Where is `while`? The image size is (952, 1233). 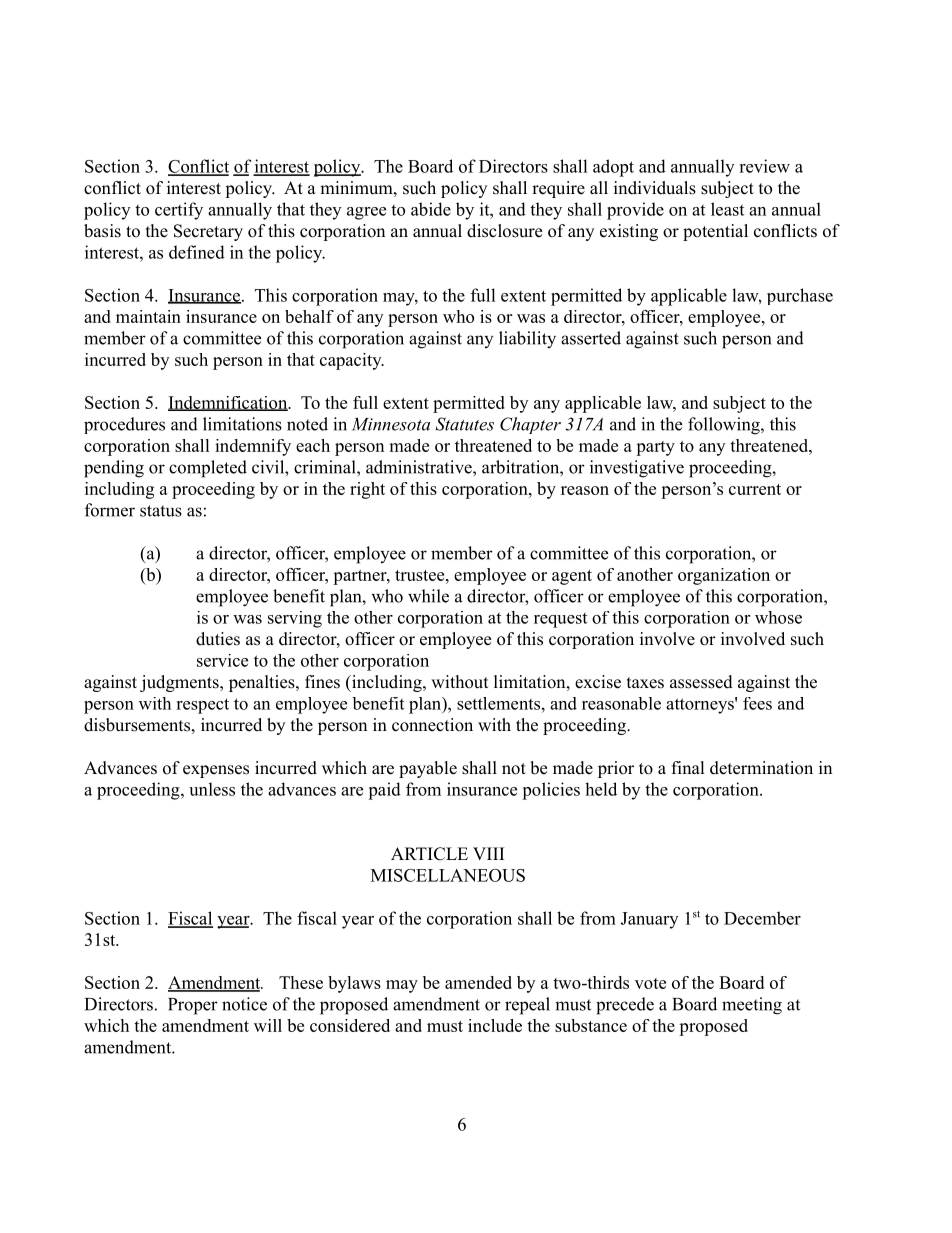
while is located at coordinates (428, 596).
